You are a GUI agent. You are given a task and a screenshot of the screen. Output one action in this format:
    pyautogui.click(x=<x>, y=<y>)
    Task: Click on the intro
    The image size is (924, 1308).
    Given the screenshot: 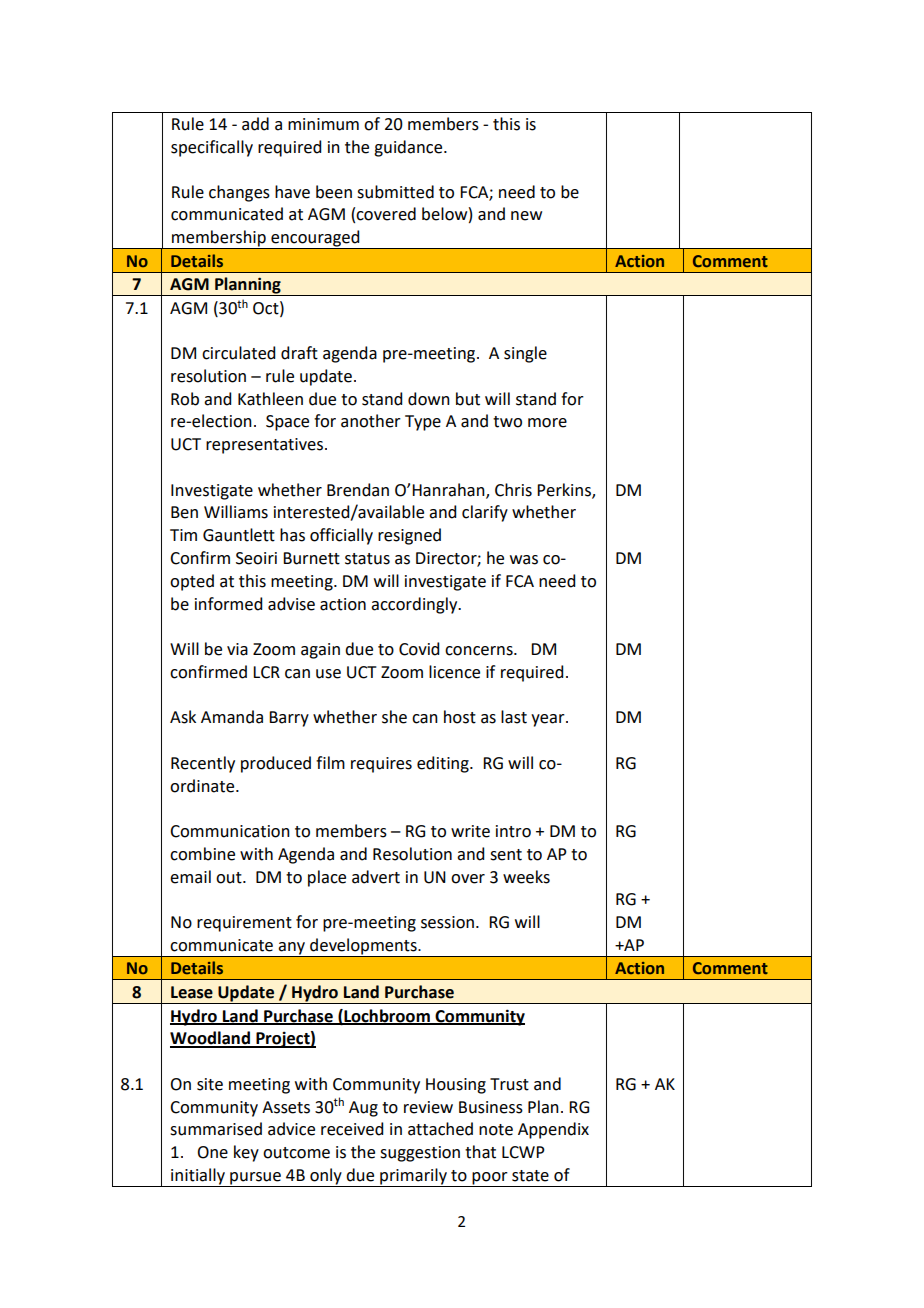 What is the action you would take?
    pyautogui.click(x=513, y=831)
